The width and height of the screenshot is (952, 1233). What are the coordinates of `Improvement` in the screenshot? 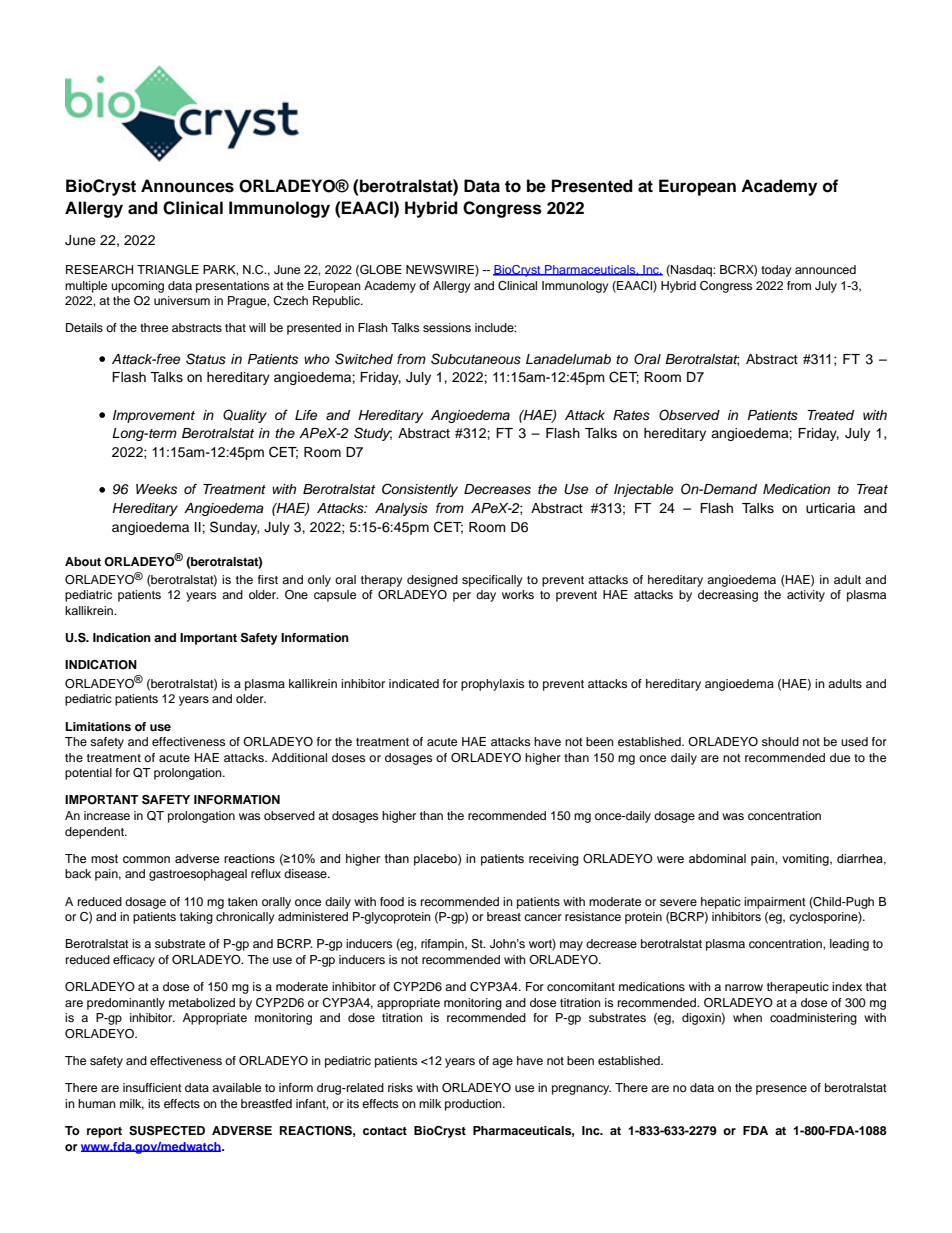 It's located at (154, 416).
